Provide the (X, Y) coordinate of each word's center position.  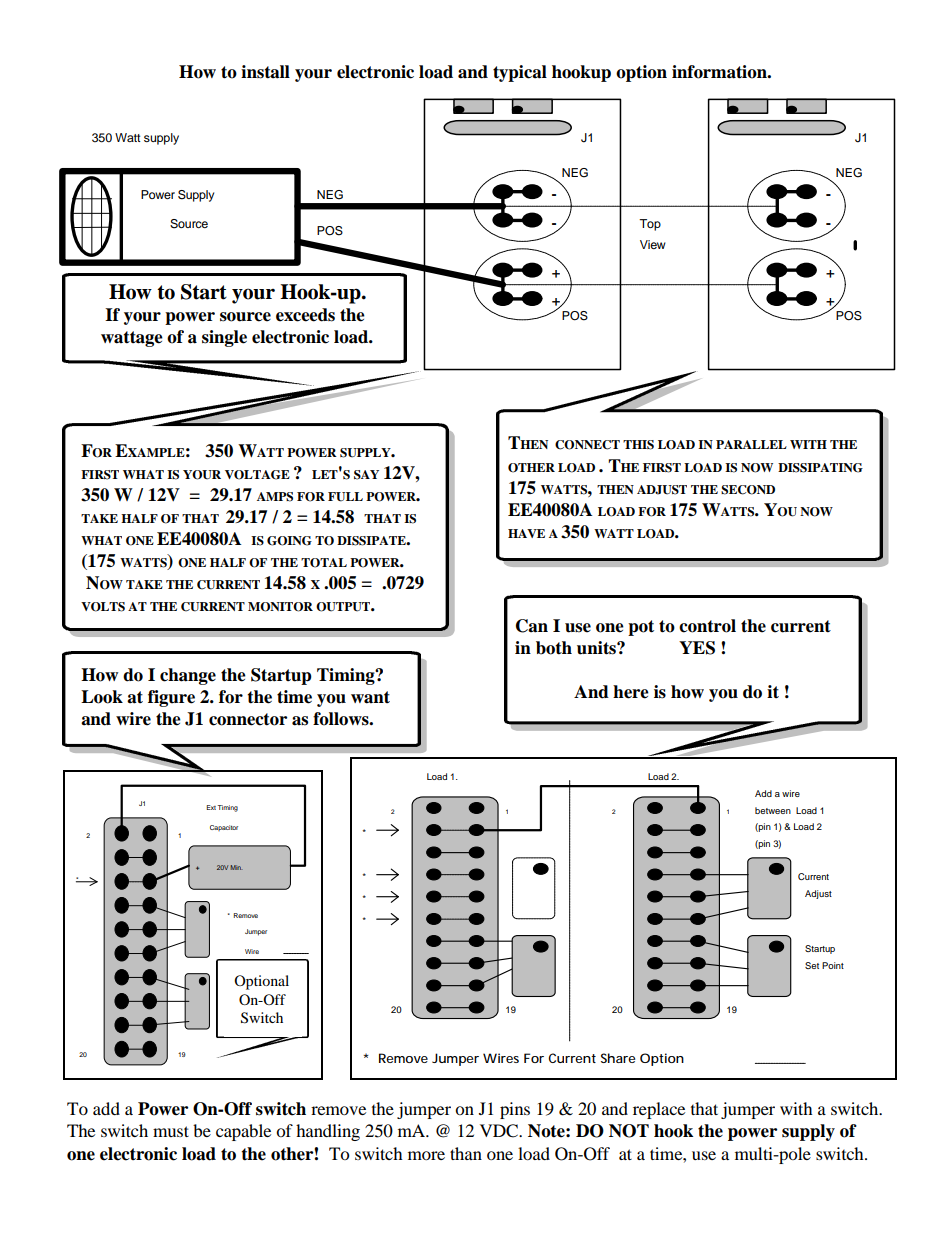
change (188, 676)
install (265, 72)
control (707, 626)
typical (520, 73)
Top (650, 225)
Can (532, 626)
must (171, 1131)
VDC (500, 1131)
